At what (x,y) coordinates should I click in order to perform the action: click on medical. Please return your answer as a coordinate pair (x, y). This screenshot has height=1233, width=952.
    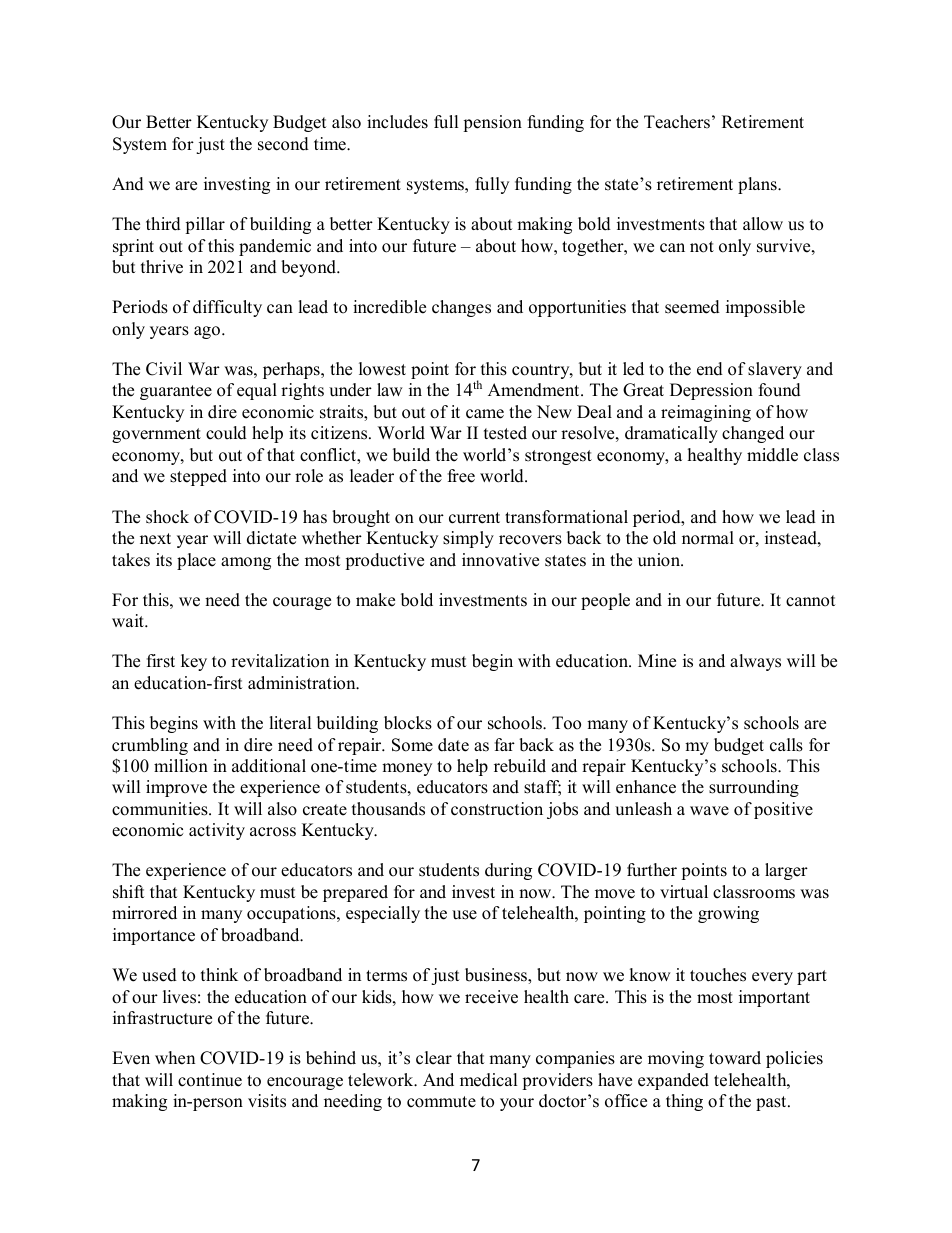
    Looking at the image, I should click on (489, 1080).
